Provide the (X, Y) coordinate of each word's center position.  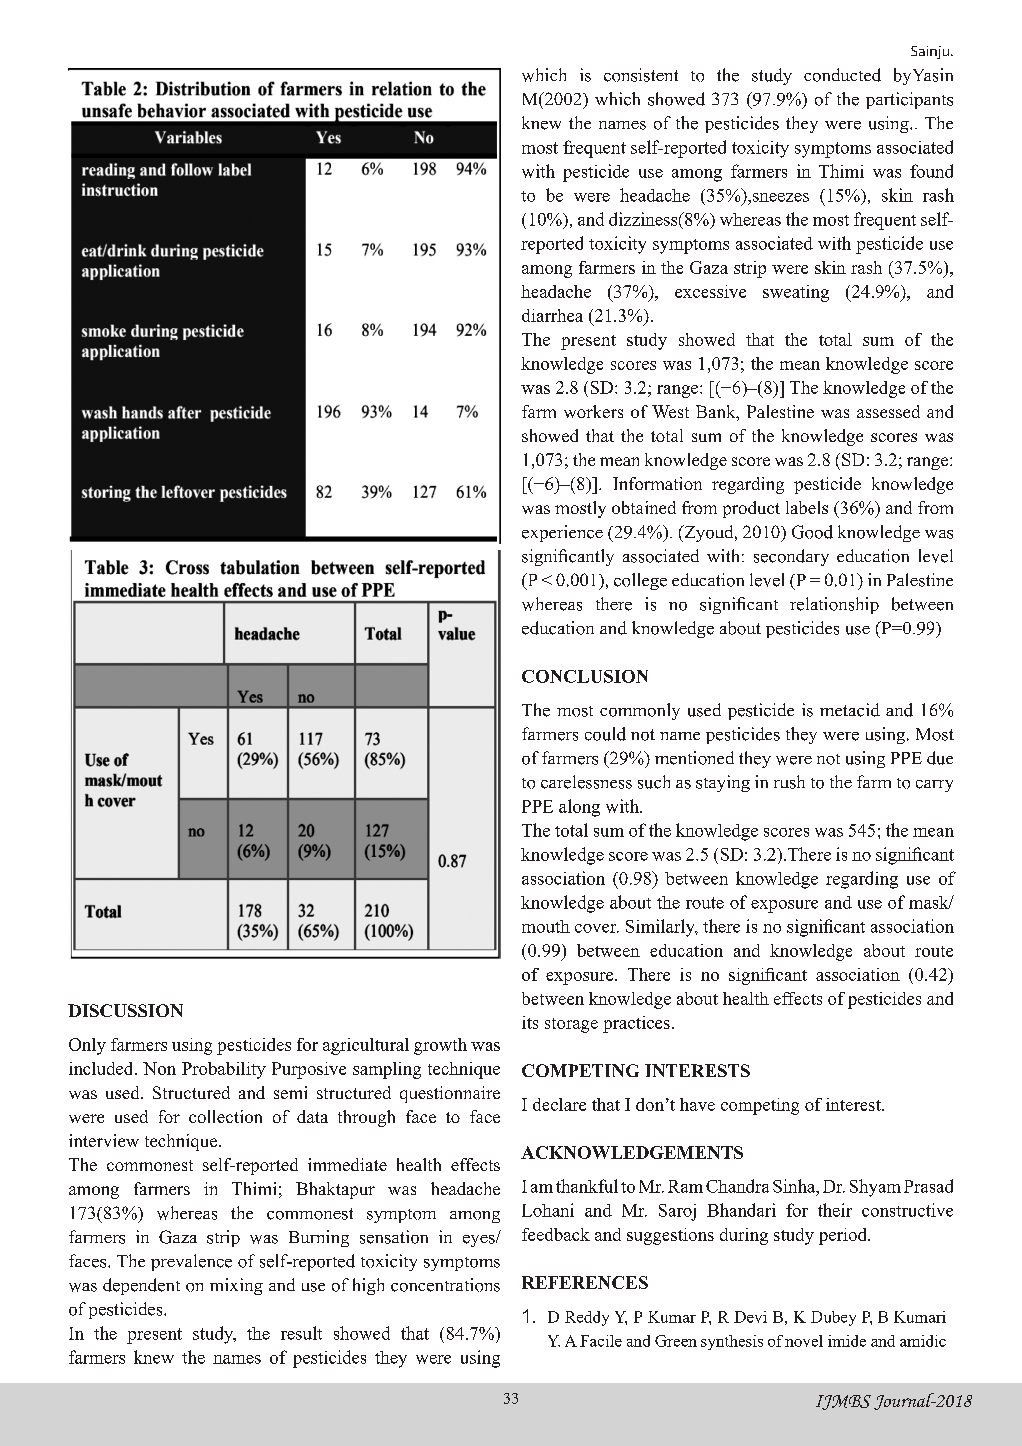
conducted (842, 75)
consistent (641, 75)
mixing (236, 1286)
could (605, 734)
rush (789, 782)
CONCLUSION (585, 676)
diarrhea (552, 315)
